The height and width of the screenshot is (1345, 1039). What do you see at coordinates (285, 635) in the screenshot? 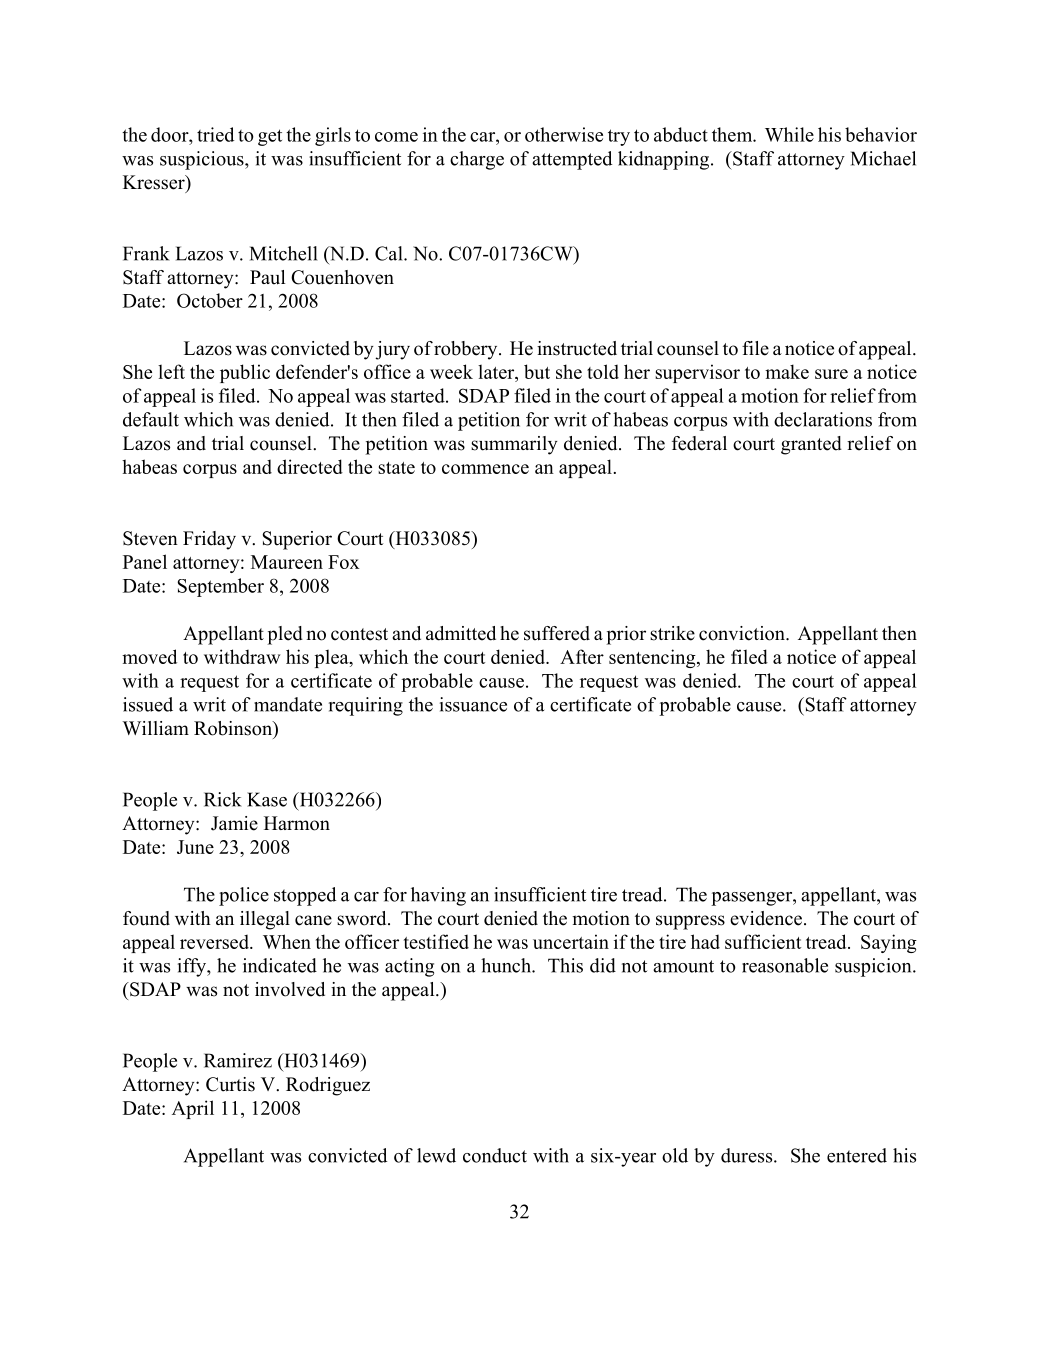
I see `pled` at bounding box center [285, 635].
